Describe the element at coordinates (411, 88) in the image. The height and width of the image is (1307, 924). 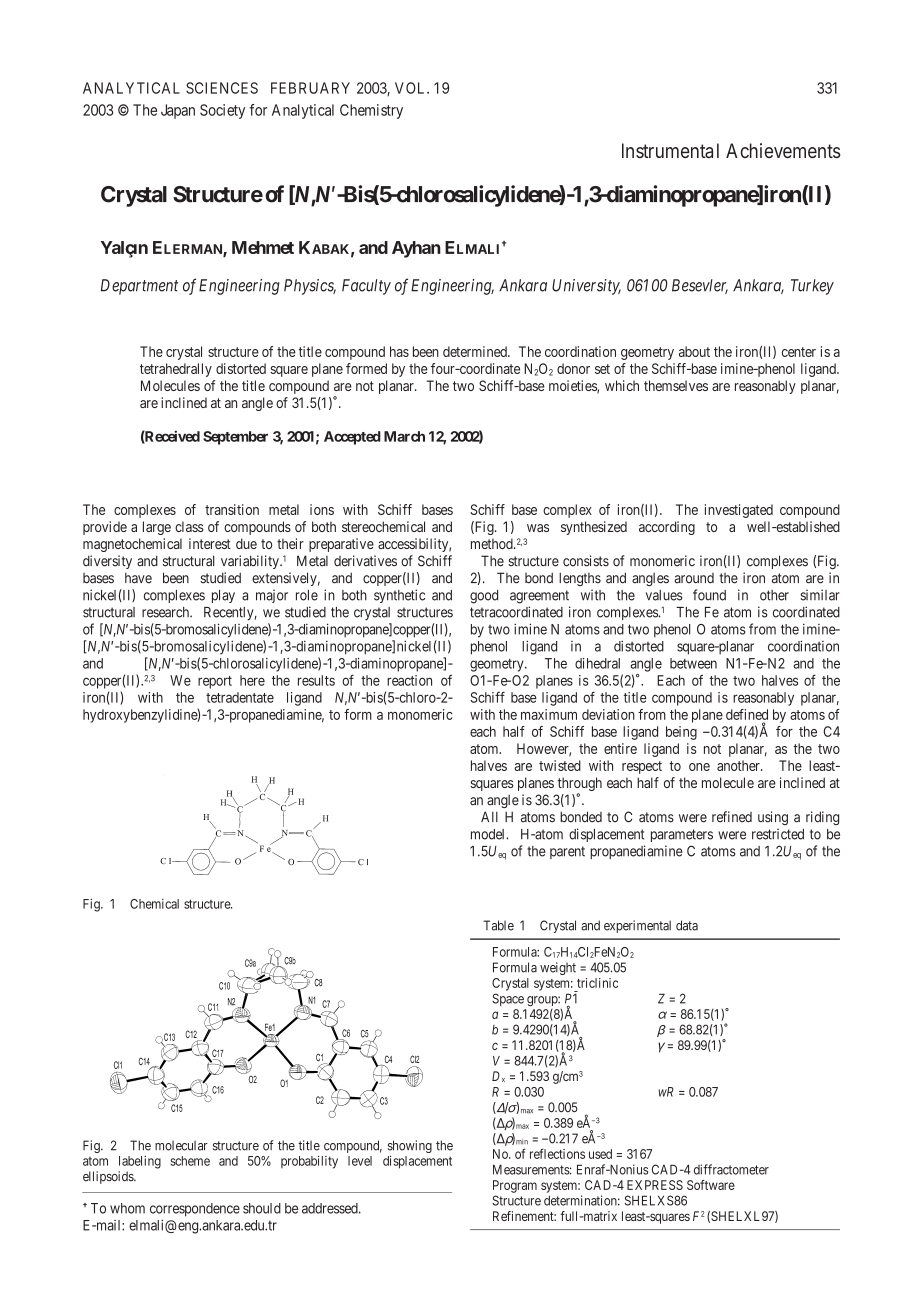
I see `VOL` at that location.
